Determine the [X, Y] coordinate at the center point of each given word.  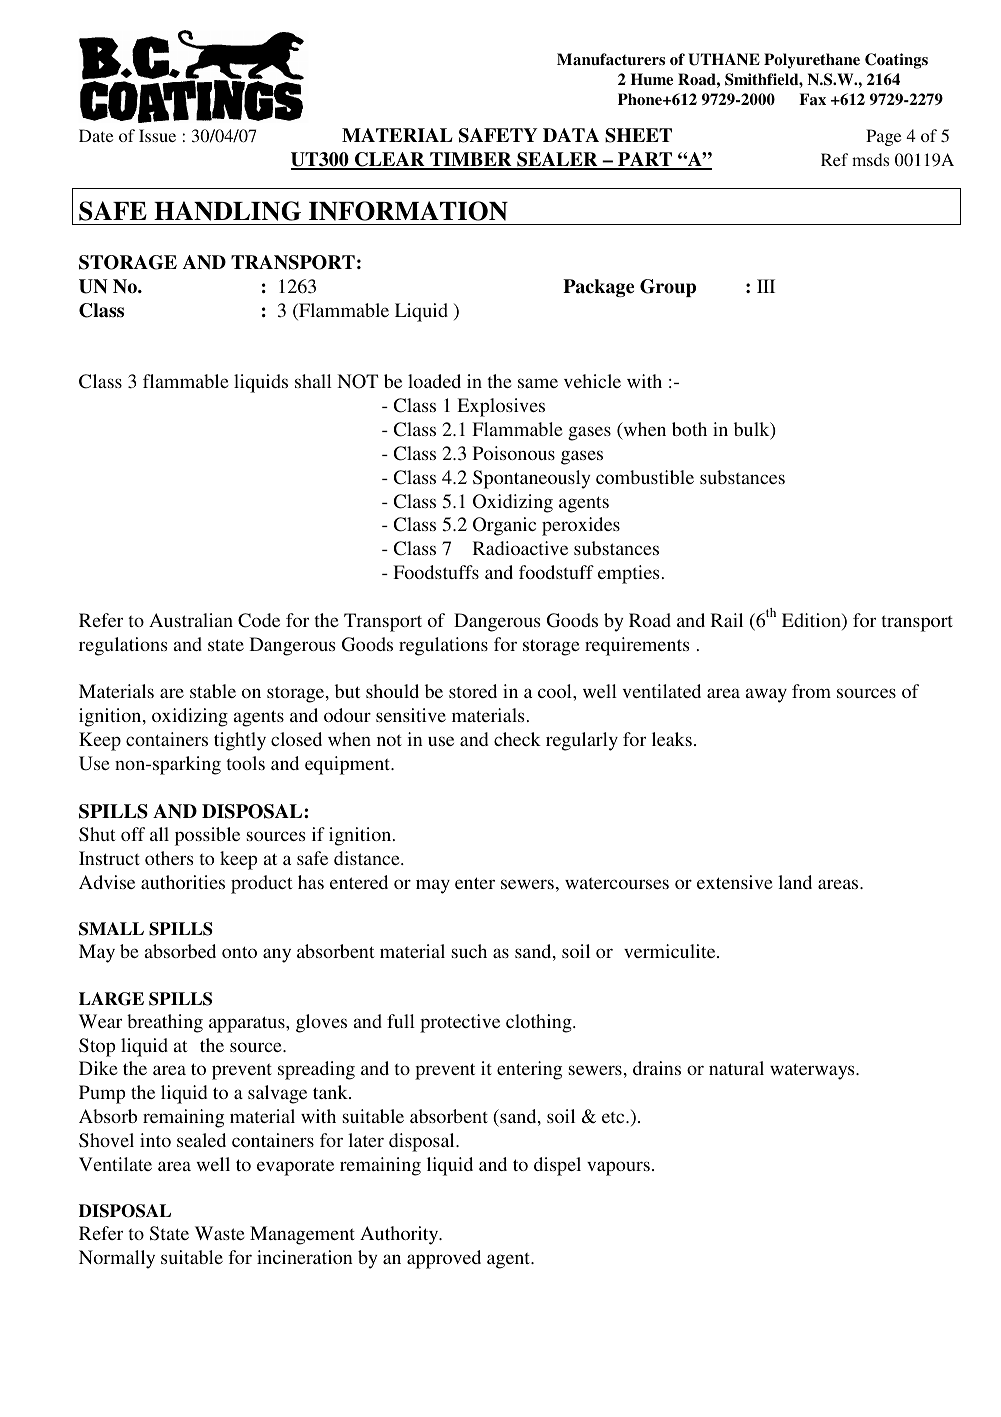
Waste [220, 1233]
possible [207, 836]
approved [444, 1259]
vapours [618, 1168]
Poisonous [514, 453]
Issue [157, 135]
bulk [753, 430]
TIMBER [471, 160]
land [795, 882]
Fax [812, 99]
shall [313, 381]
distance [368, 858]
